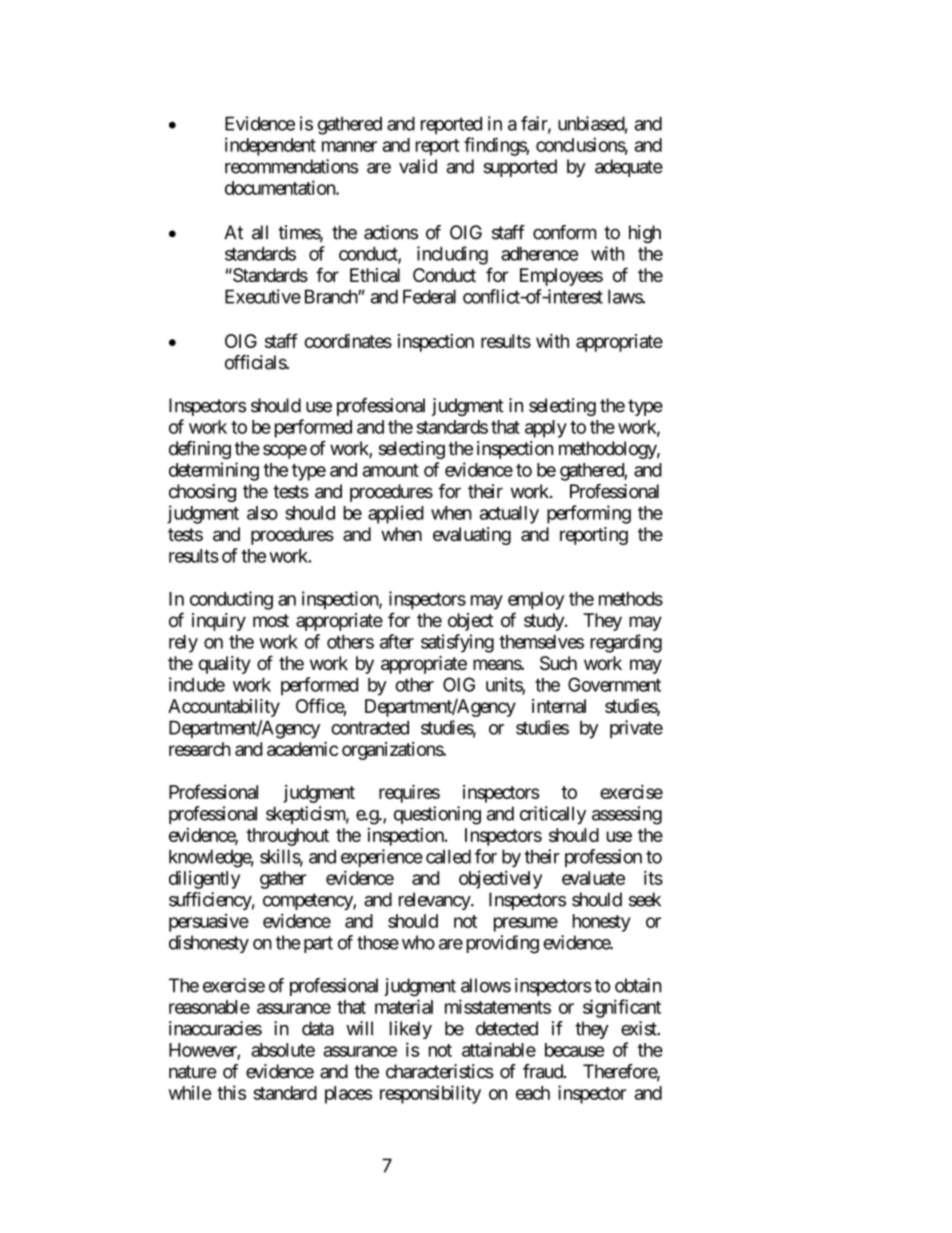  What do you see at coordinates (219, 622) in the page?
I see `inquiry` at bounding box center [219, 622].
